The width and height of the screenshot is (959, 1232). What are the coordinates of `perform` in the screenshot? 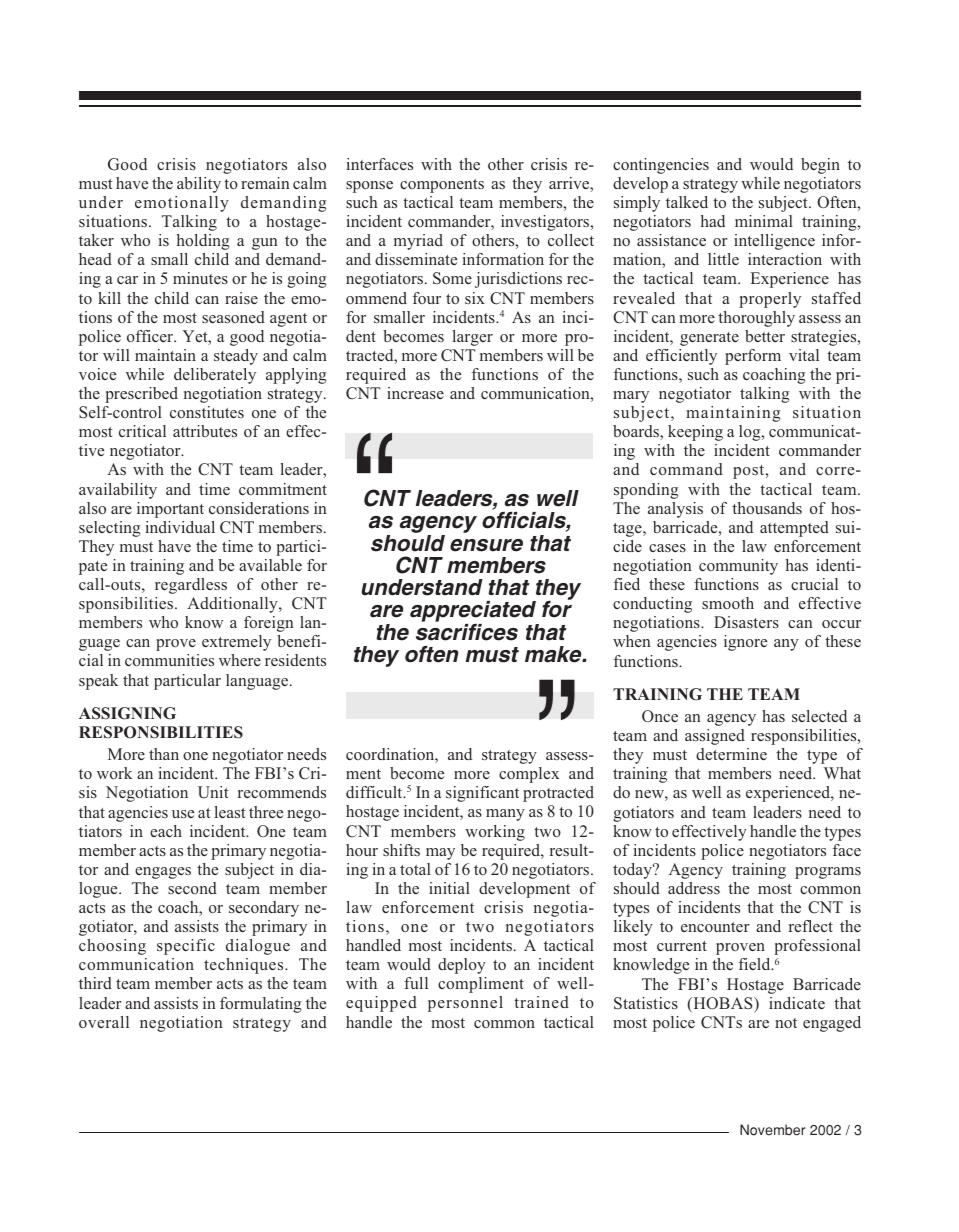 It's located at (753, 357).
